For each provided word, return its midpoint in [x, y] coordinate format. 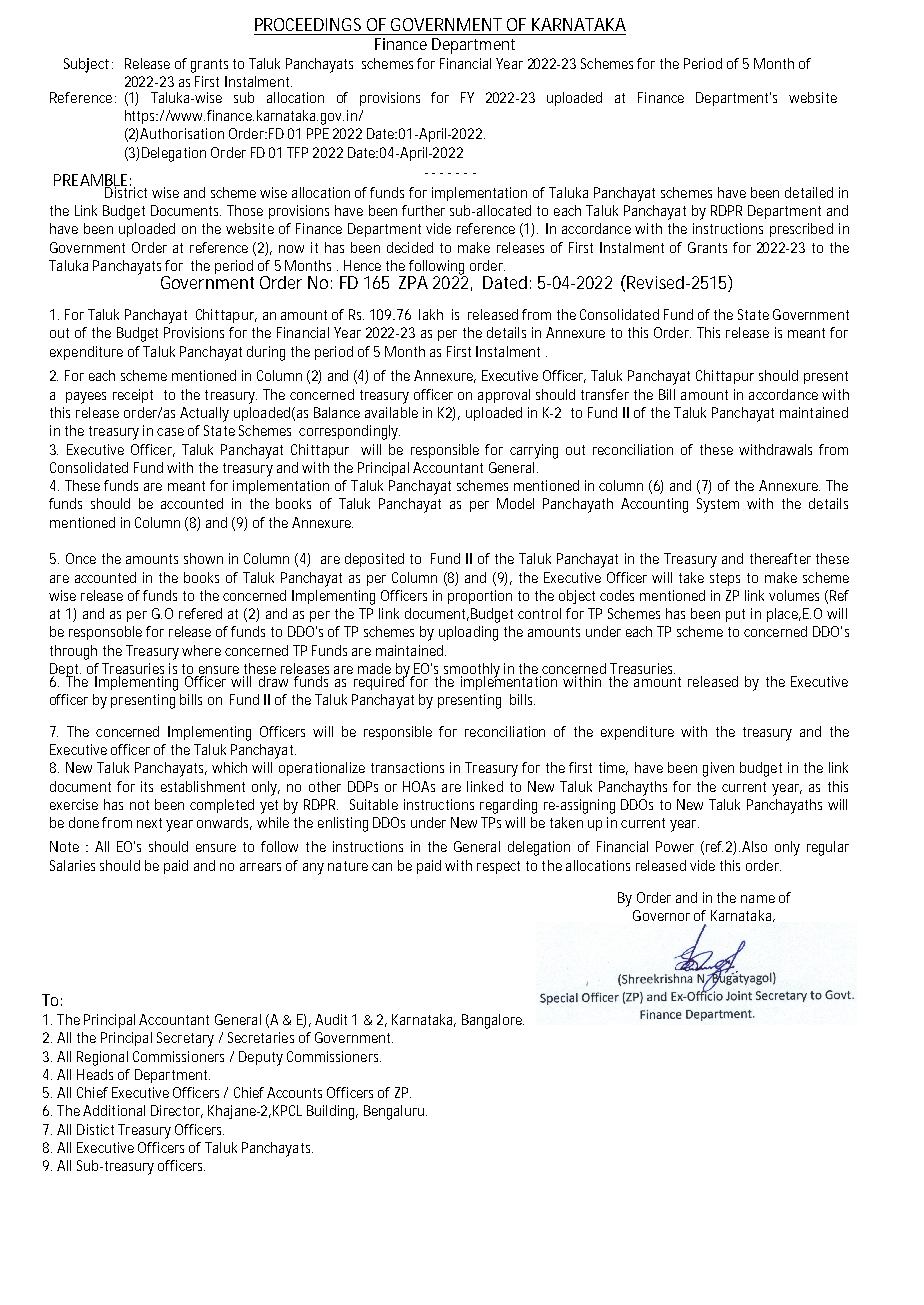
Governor [661, 915]
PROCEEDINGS [308, 24]
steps [725, 579]
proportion [480, 597]
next [149, 823]
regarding [508, 806]
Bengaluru [395, 1112]
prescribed [801, 230]
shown [203, 558]
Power [675, 846]
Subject [88, 65]
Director [177, 1111]
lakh [431, 314]
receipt [133, 396]
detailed [809, 192]
